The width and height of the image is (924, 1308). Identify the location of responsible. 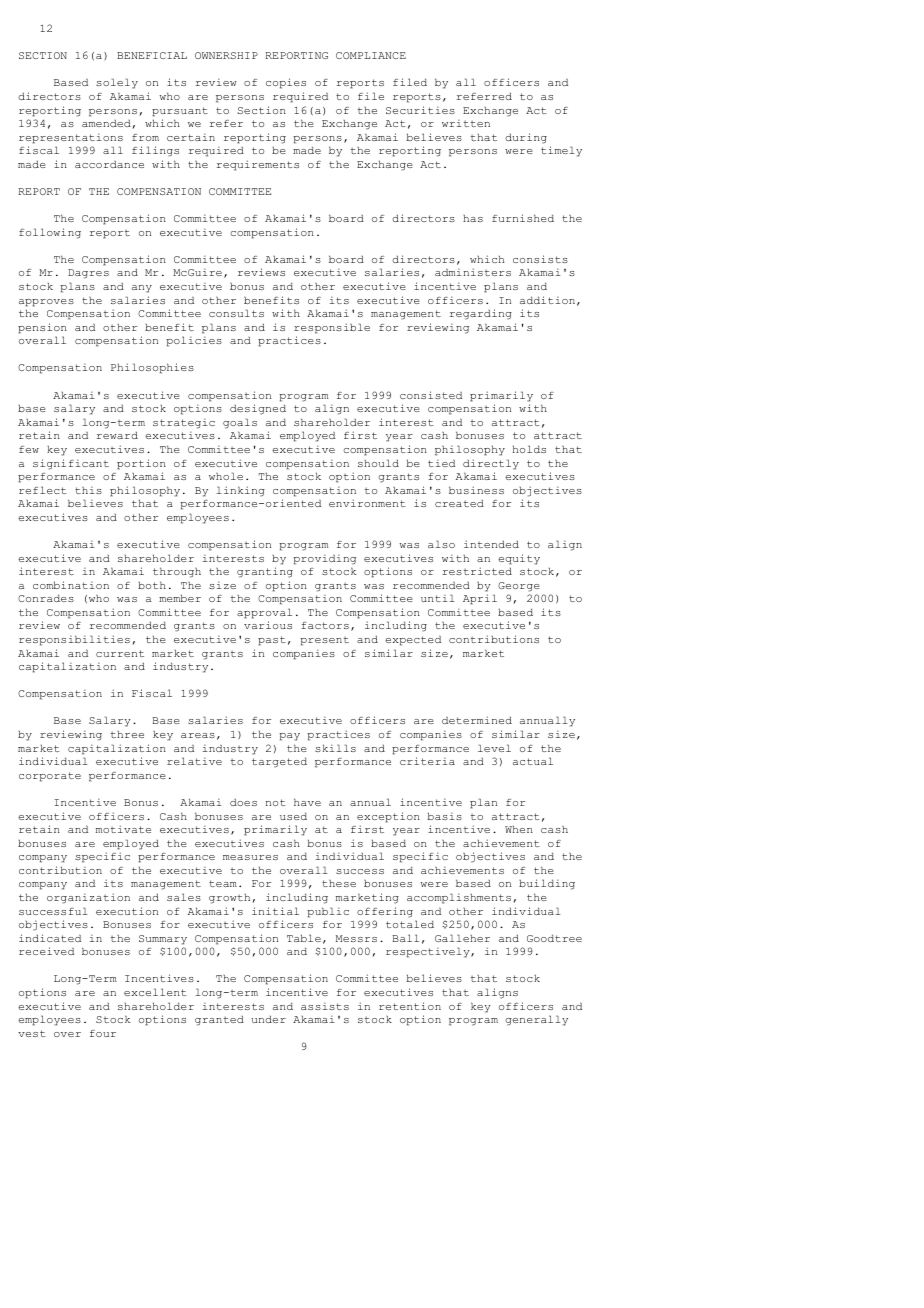
(332, 328).
